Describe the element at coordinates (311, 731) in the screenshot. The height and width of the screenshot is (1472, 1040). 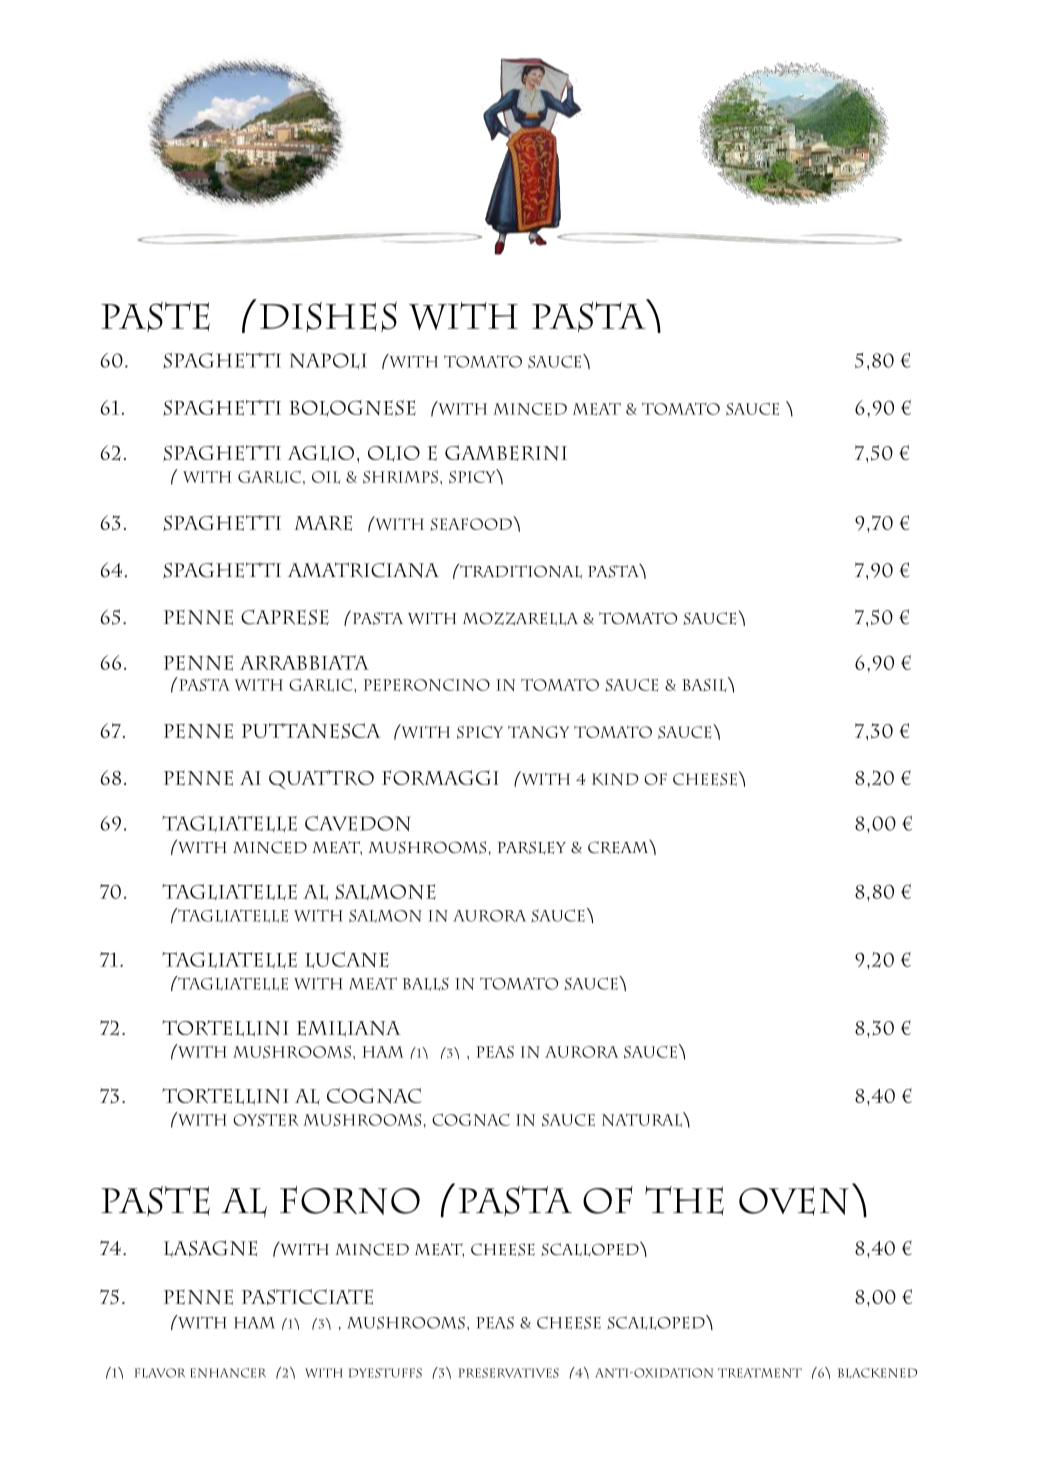
I see `puttanesca` at that location.
